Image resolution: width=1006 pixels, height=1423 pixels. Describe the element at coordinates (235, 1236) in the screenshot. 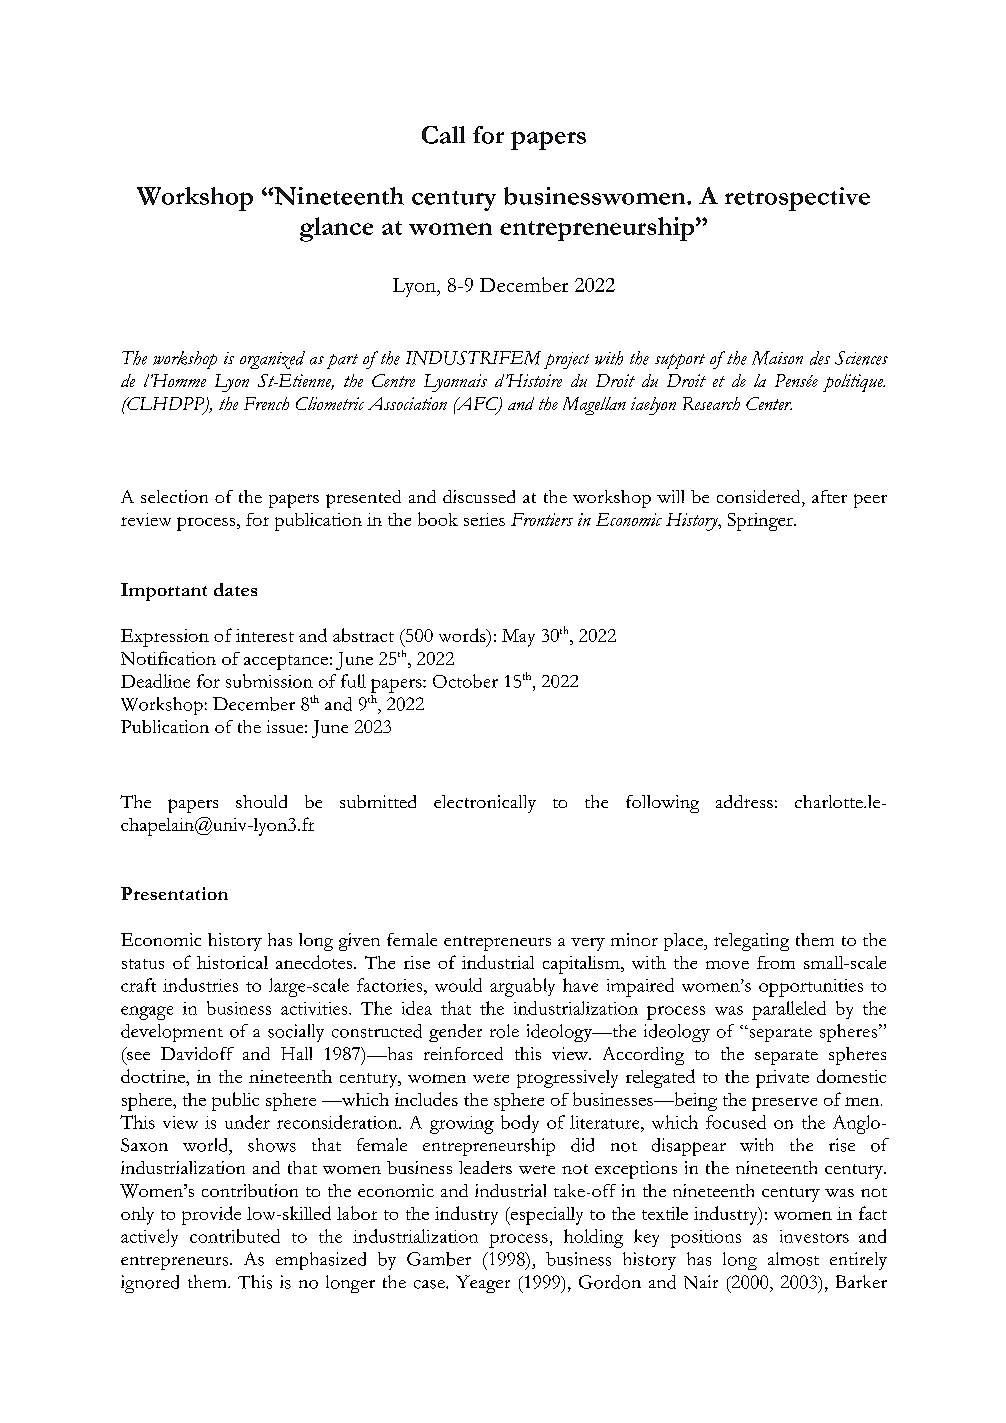

I see `contributed` at that location.
